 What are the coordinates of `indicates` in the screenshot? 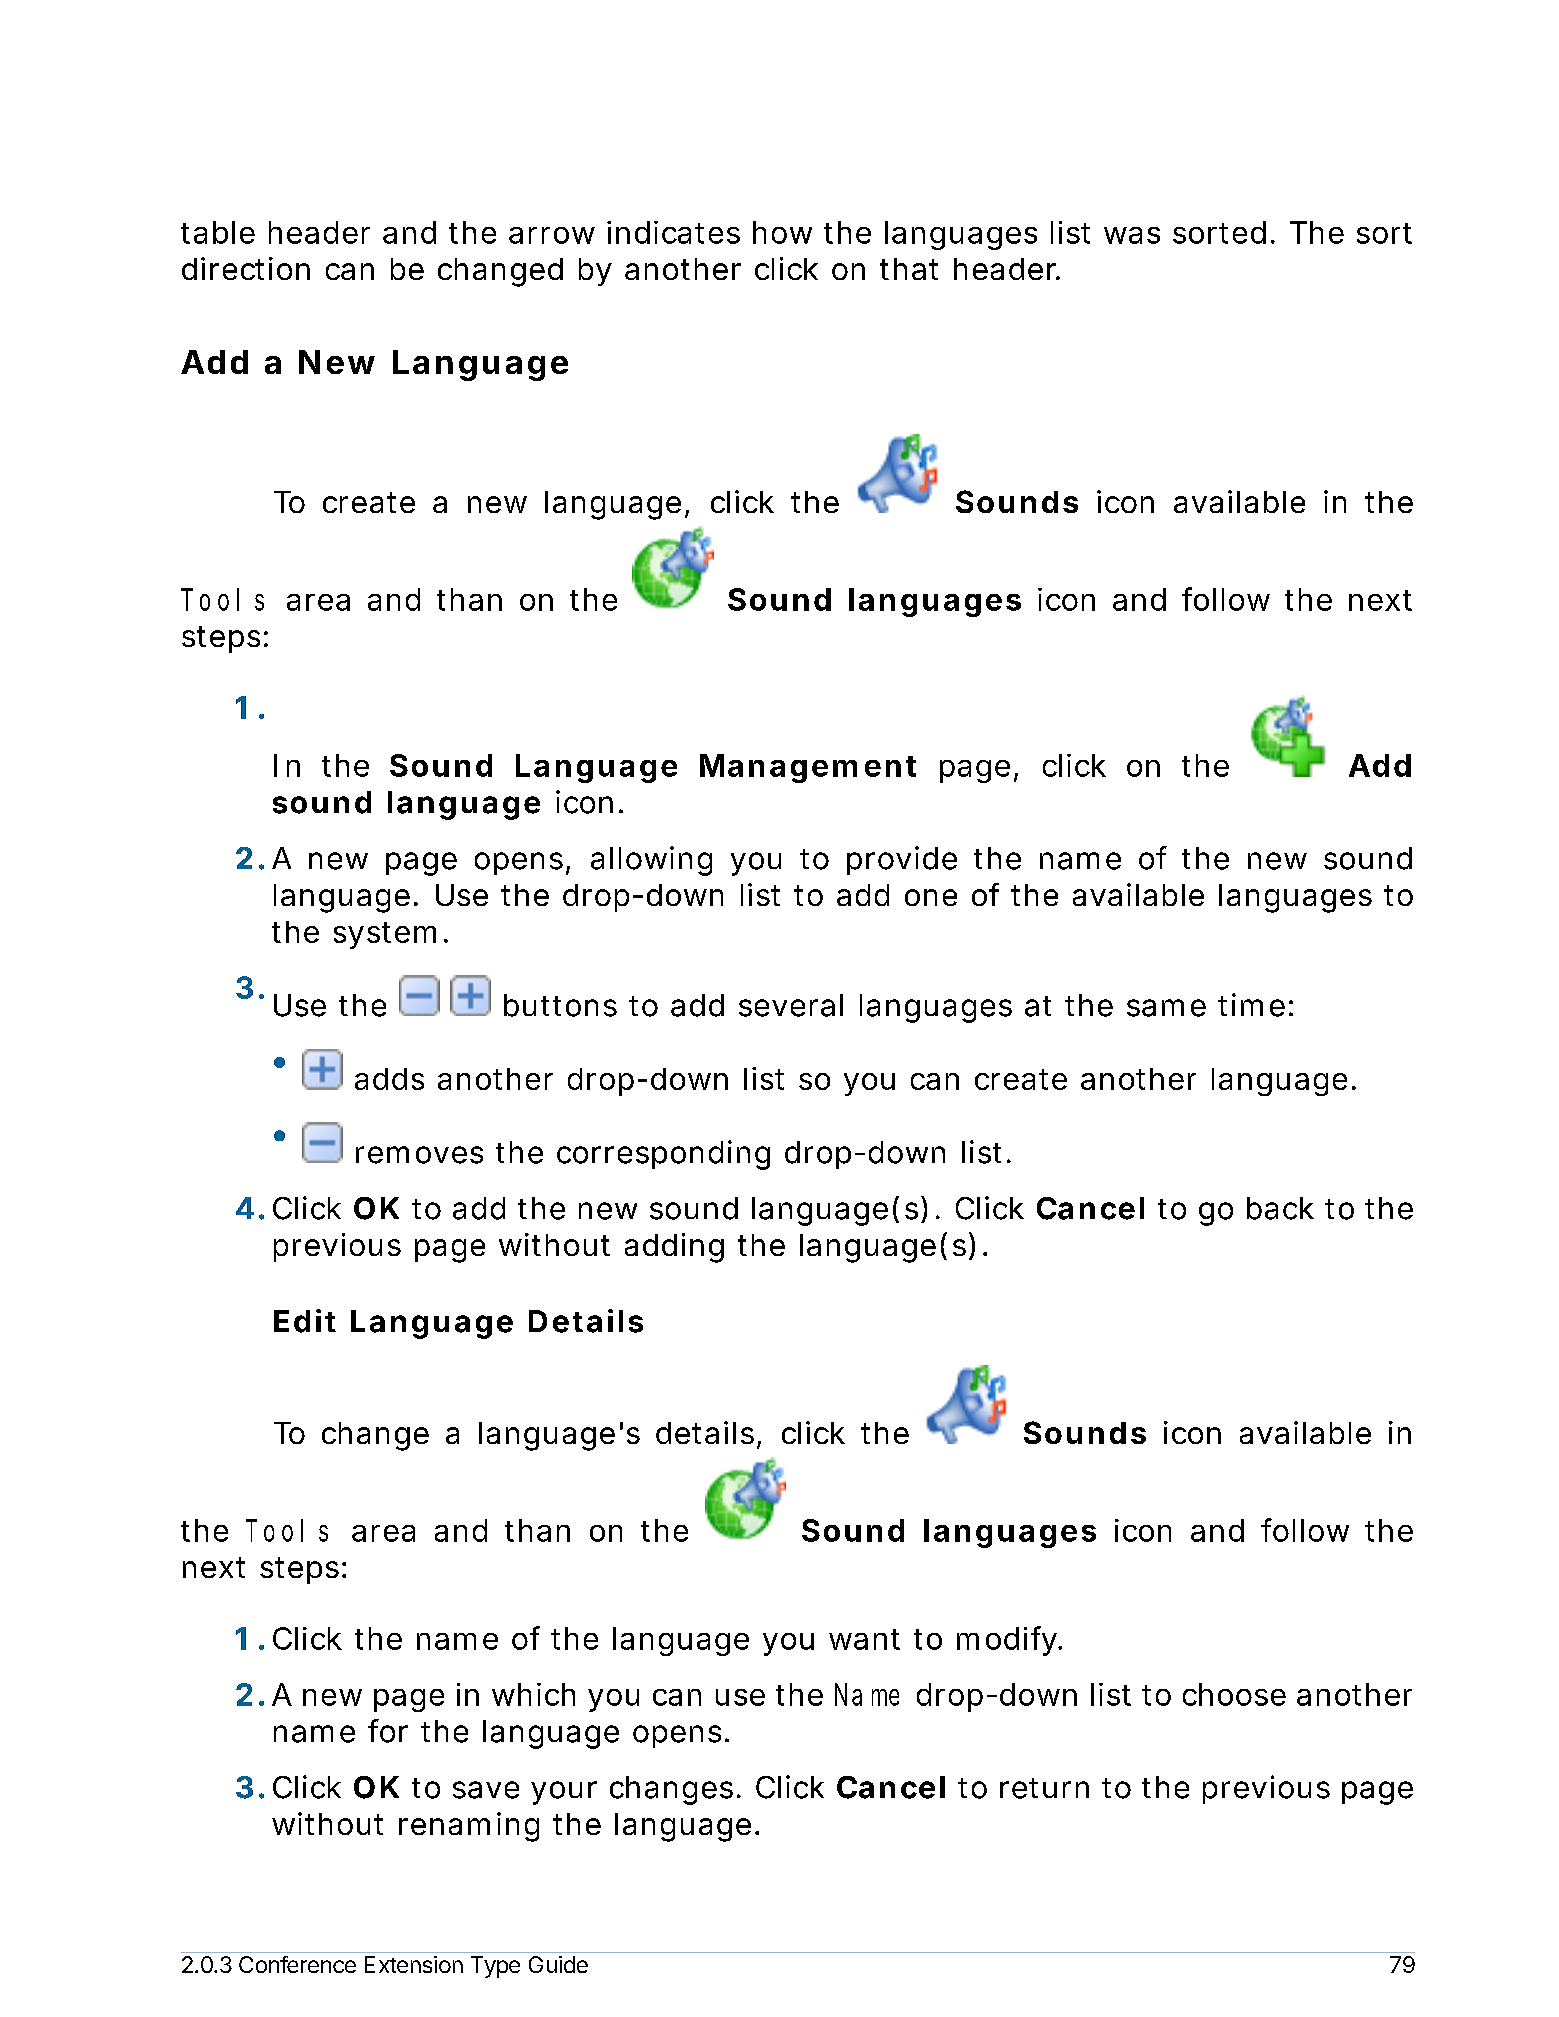 It's located at (673, 232).
